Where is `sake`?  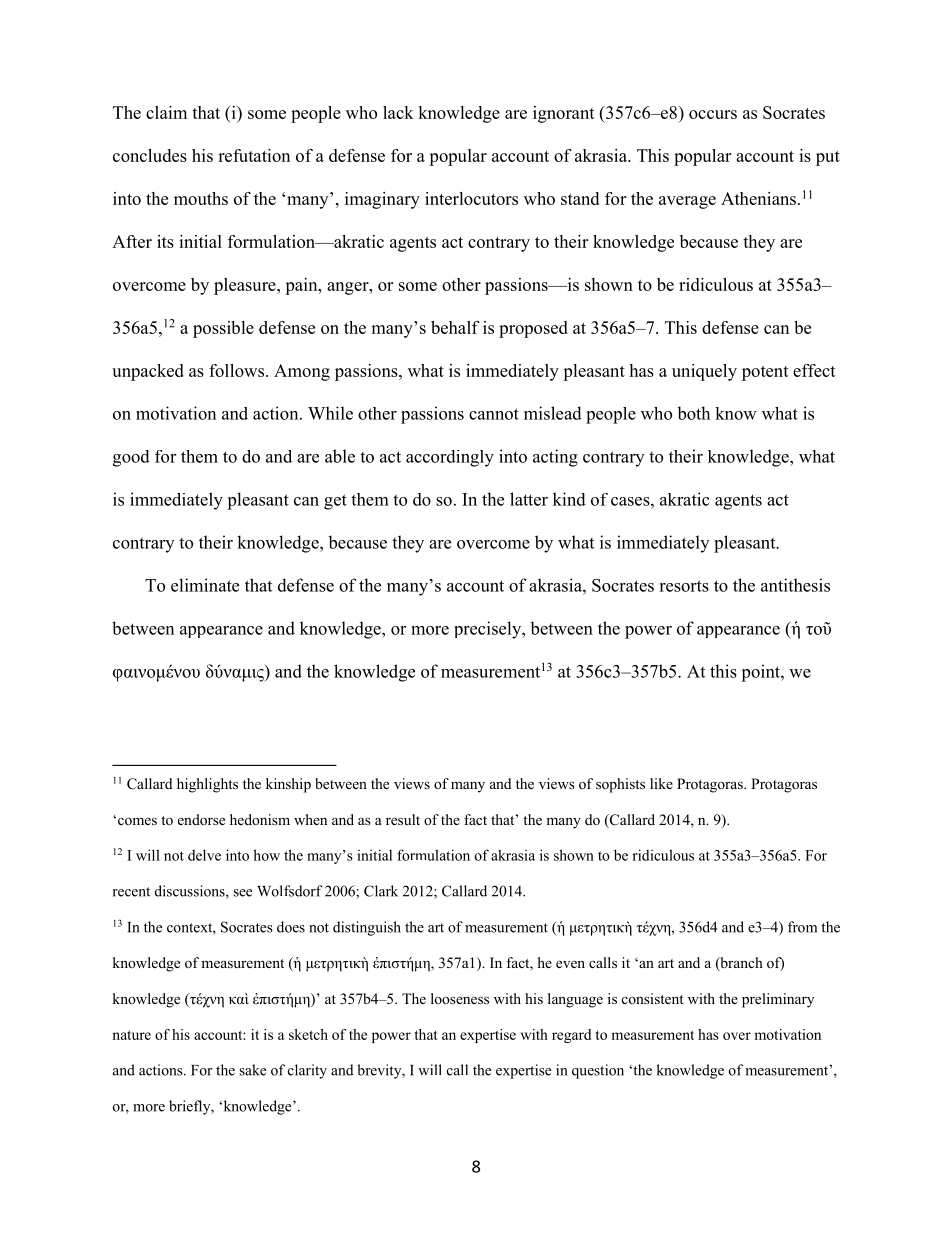 sake is located at coordinates (252, 1070).
